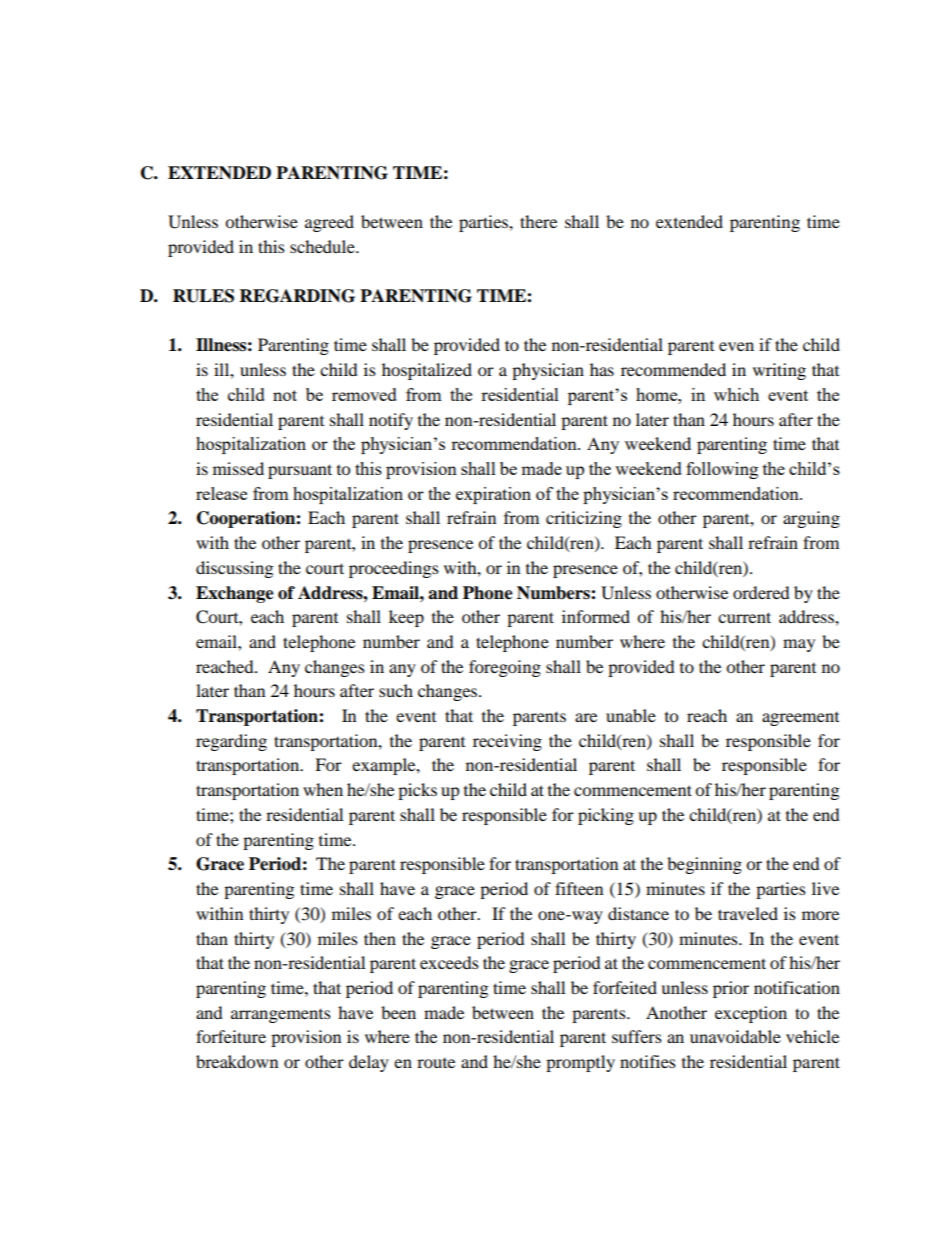 This page has height=1233, width=952. What do you see at coordinates (323, 246) in the page?
I see `schedule` at bounding box center [323, 246].
